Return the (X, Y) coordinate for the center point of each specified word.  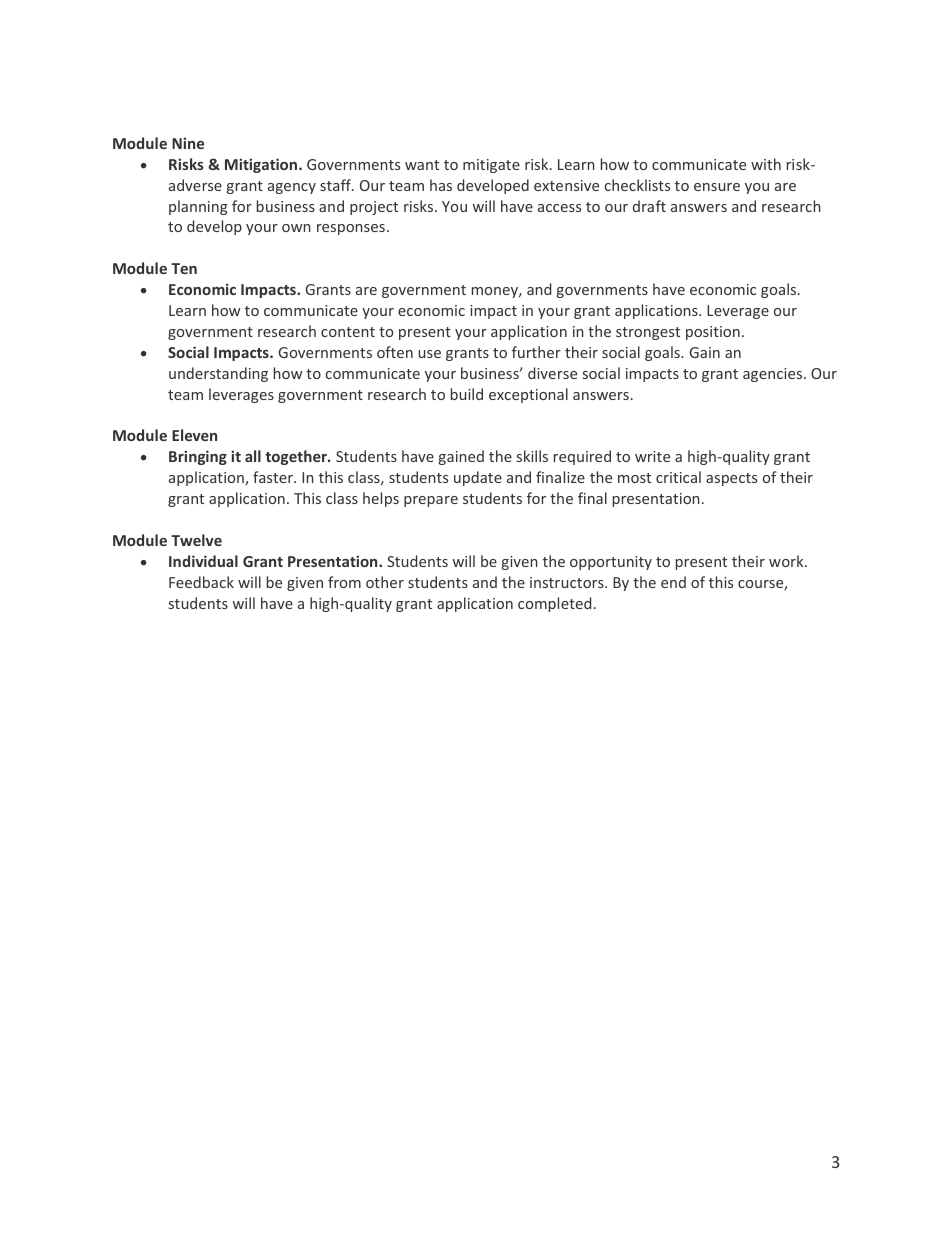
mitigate (491, 166)
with (766, 164)
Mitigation (261, 165)
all (253, 456)
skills (532, 456)
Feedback (201, 582)
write (652, 456)
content (348, 332)
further (536, 352)
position (713, 333)
